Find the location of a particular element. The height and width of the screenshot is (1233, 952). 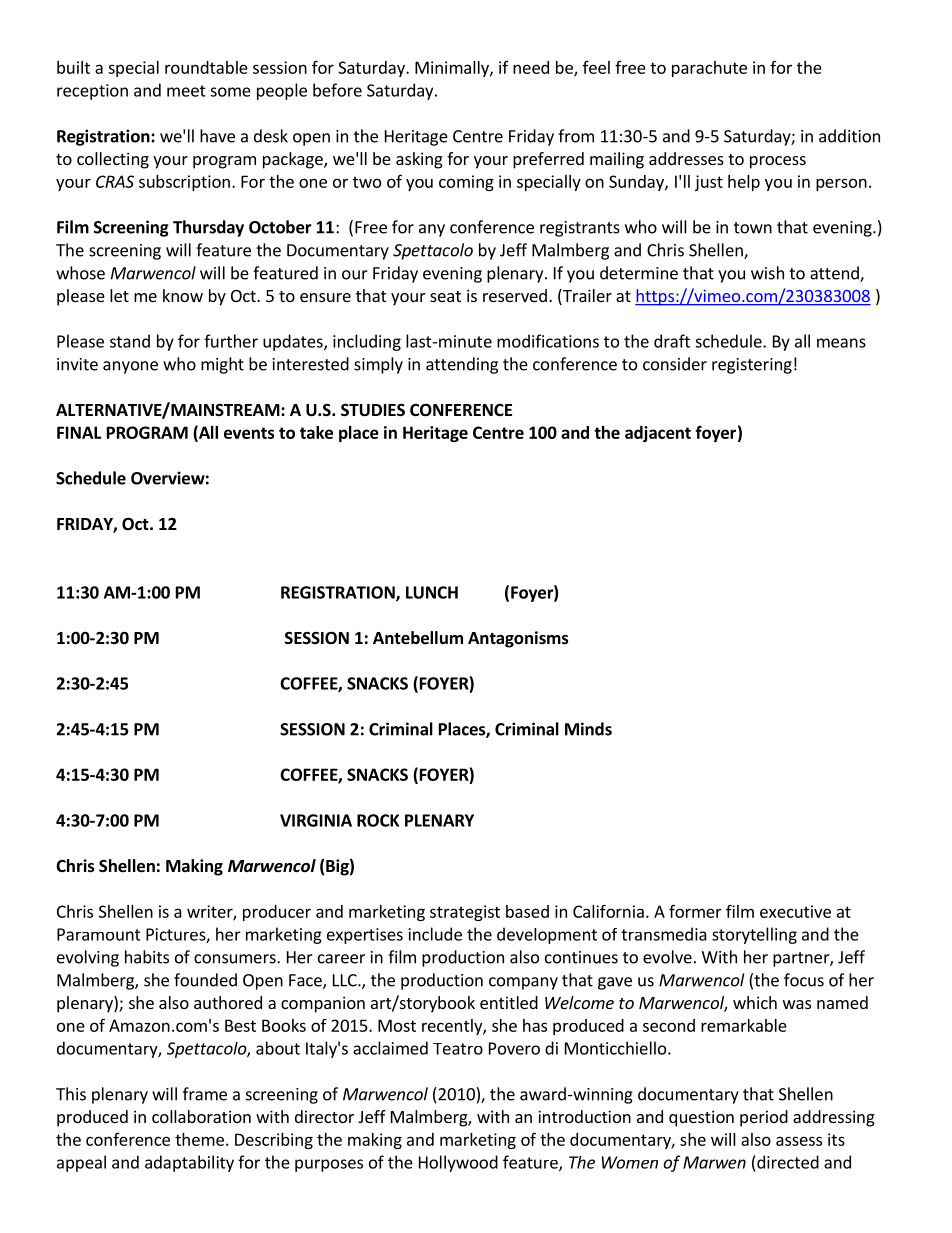

process is located at coordinates (778, 162).
